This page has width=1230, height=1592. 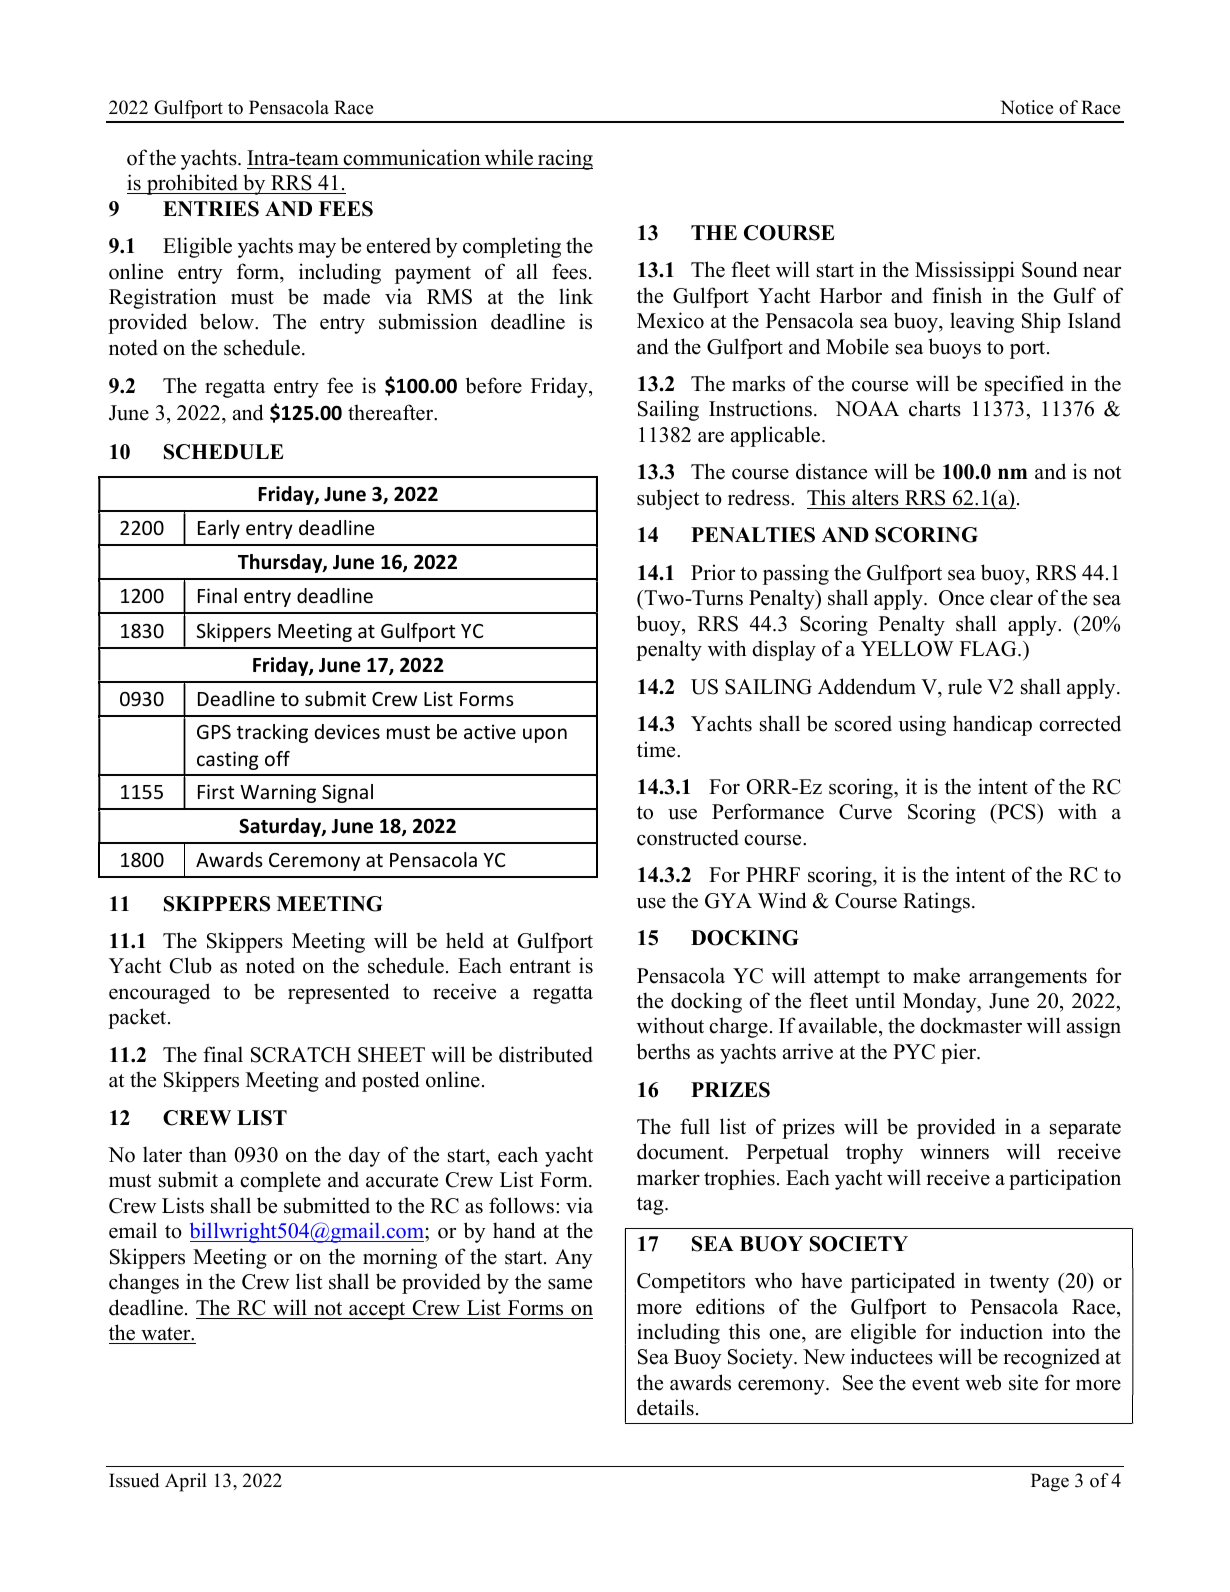 I want to click on prohibited, so click(x=192, y=184).
